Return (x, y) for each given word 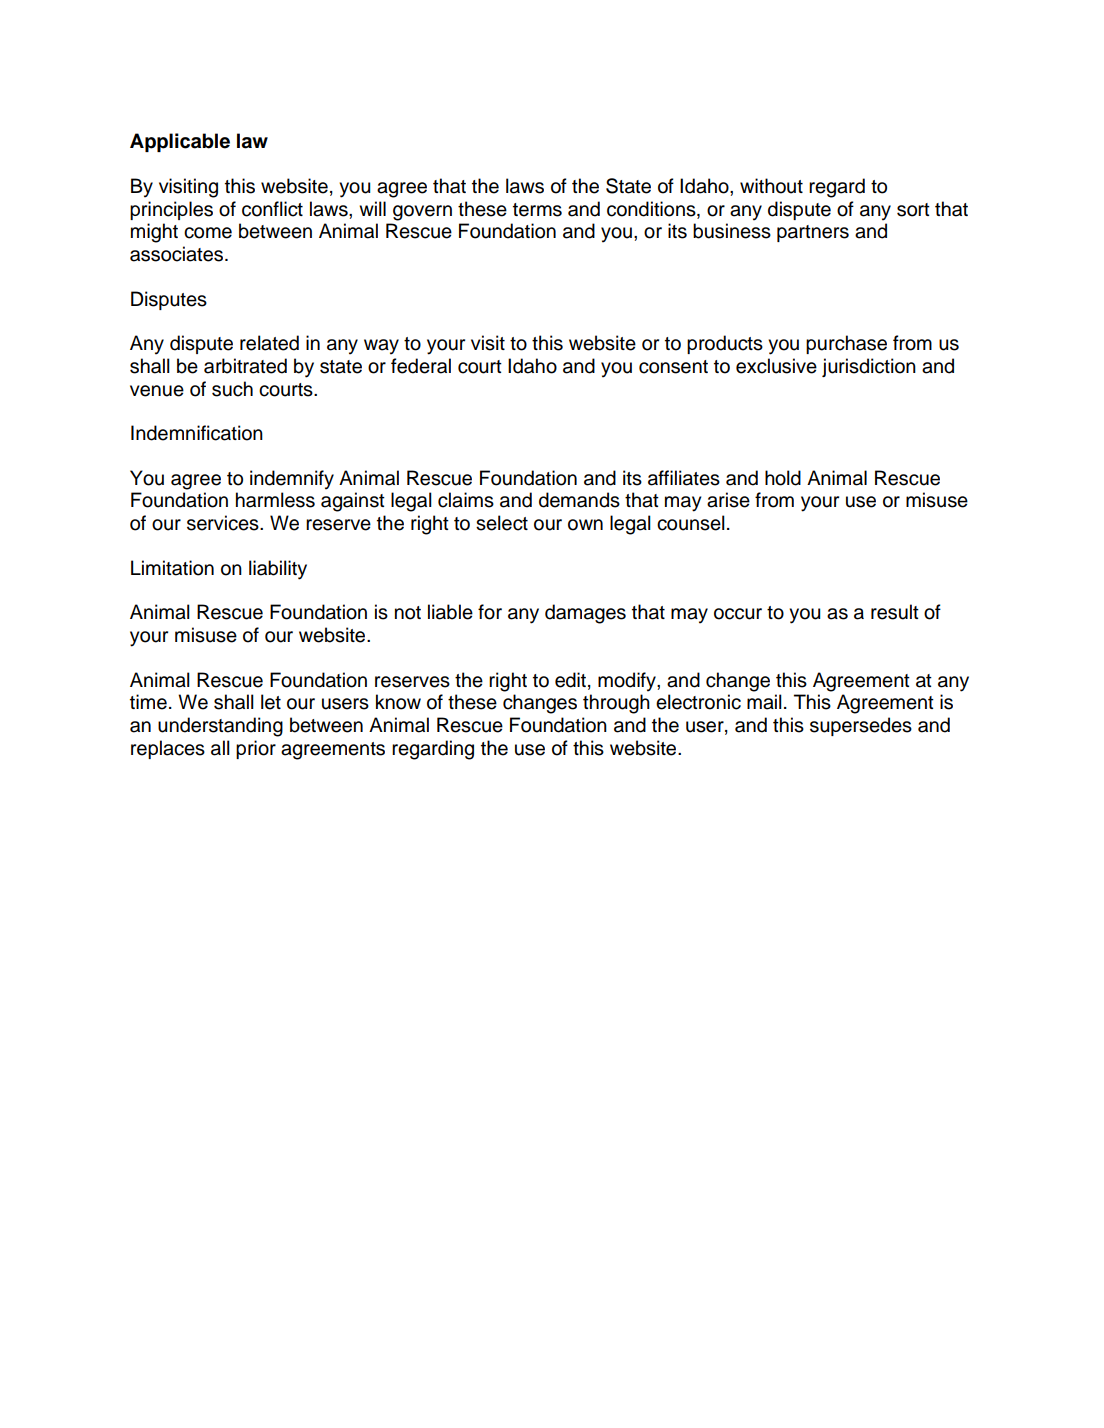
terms (537, 210)
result (895, 612)
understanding (220, 727)
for (490, 612)
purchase (846, 344)
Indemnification (197, 433)
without (771, 186)
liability (278, 570)
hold (783, 478)
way (381, 347)
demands (579, 500)
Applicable (180, 142)
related (269, 343)
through (616, 704)
